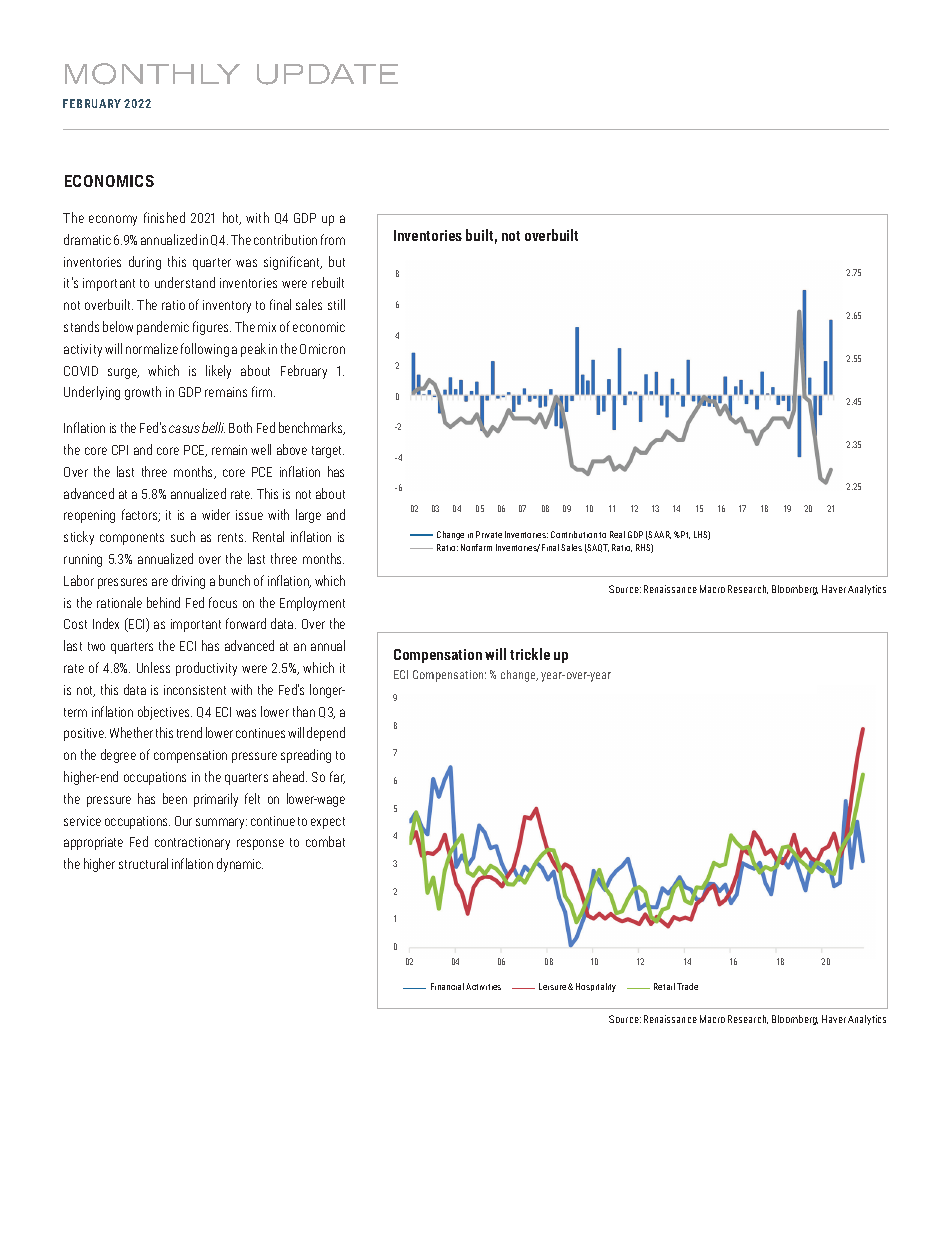 This screenshot has height=1233, width=952. Describe the element at coordinates (617, 534) in the screenshot. I see `Real` at that location.
